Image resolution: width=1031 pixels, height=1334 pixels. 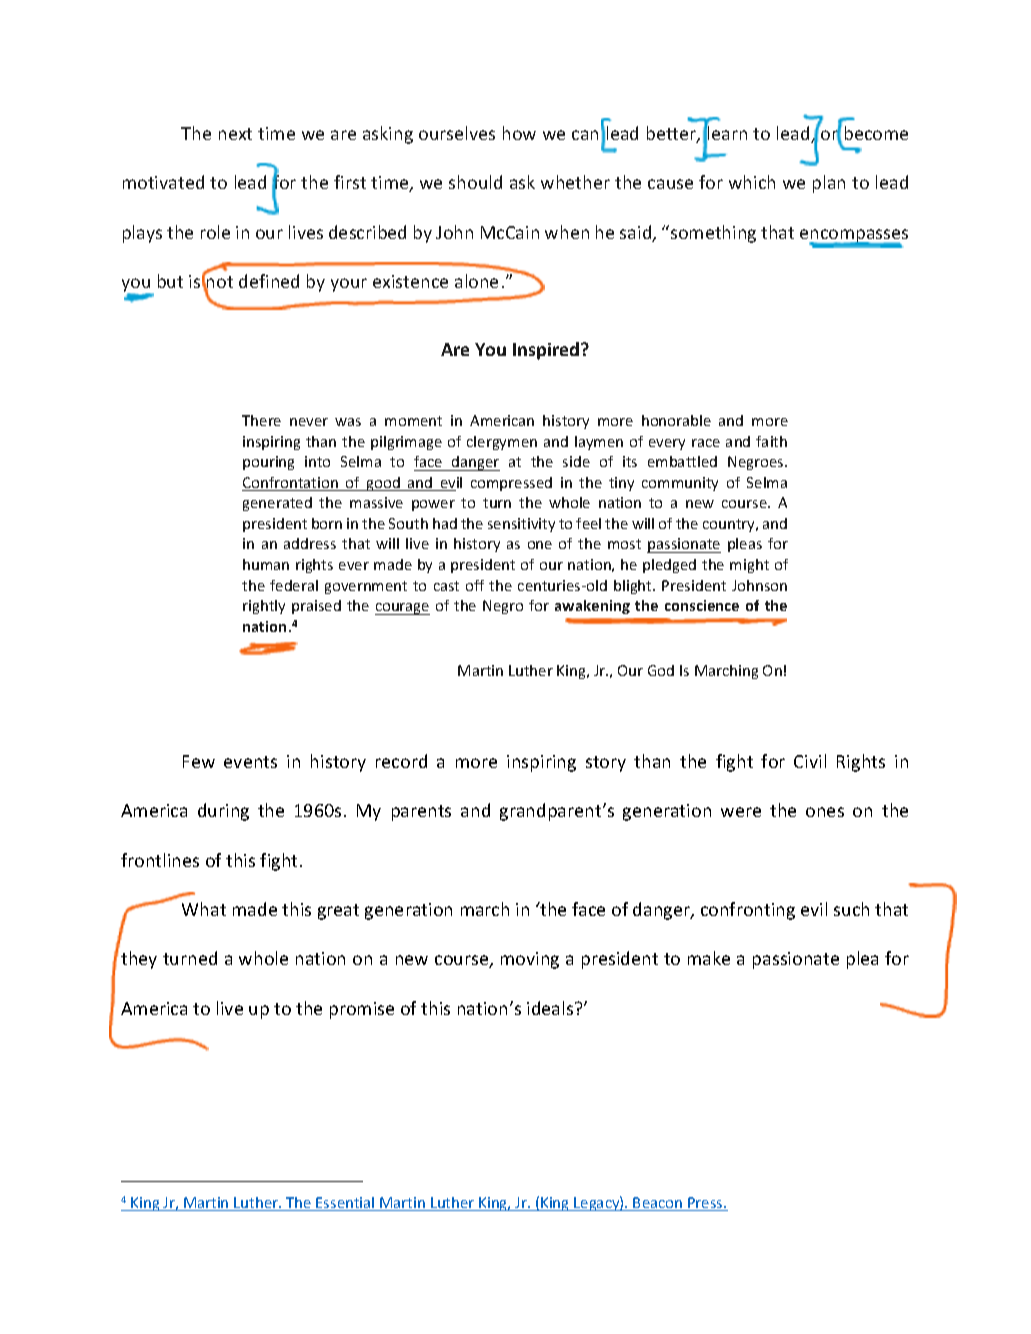 What do you see at coordinates (346, 1204) in the screenshot?
I see `Essential` at bounding box center [346, 1204].
